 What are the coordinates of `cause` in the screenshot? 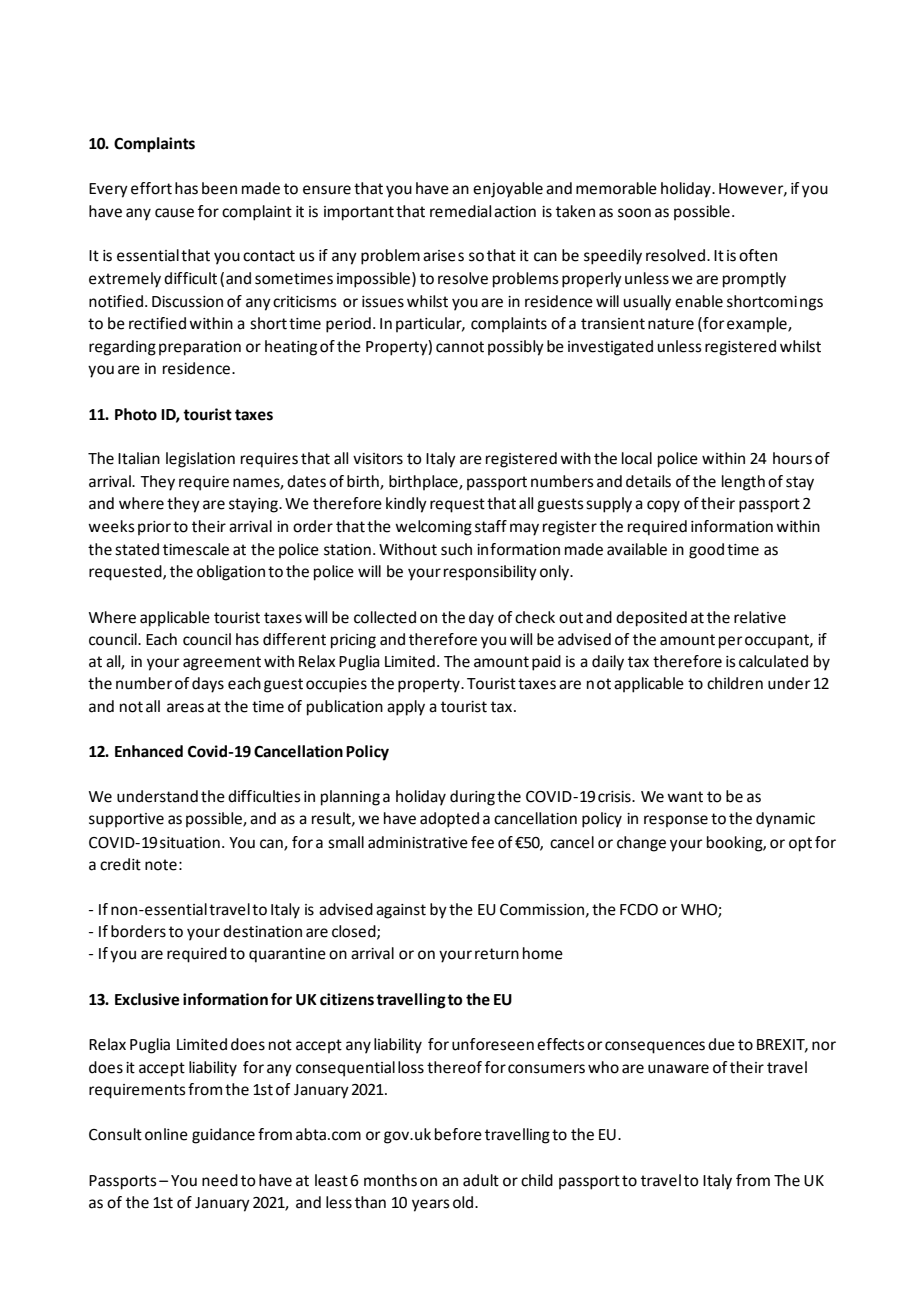 It's located at (174, 213).
